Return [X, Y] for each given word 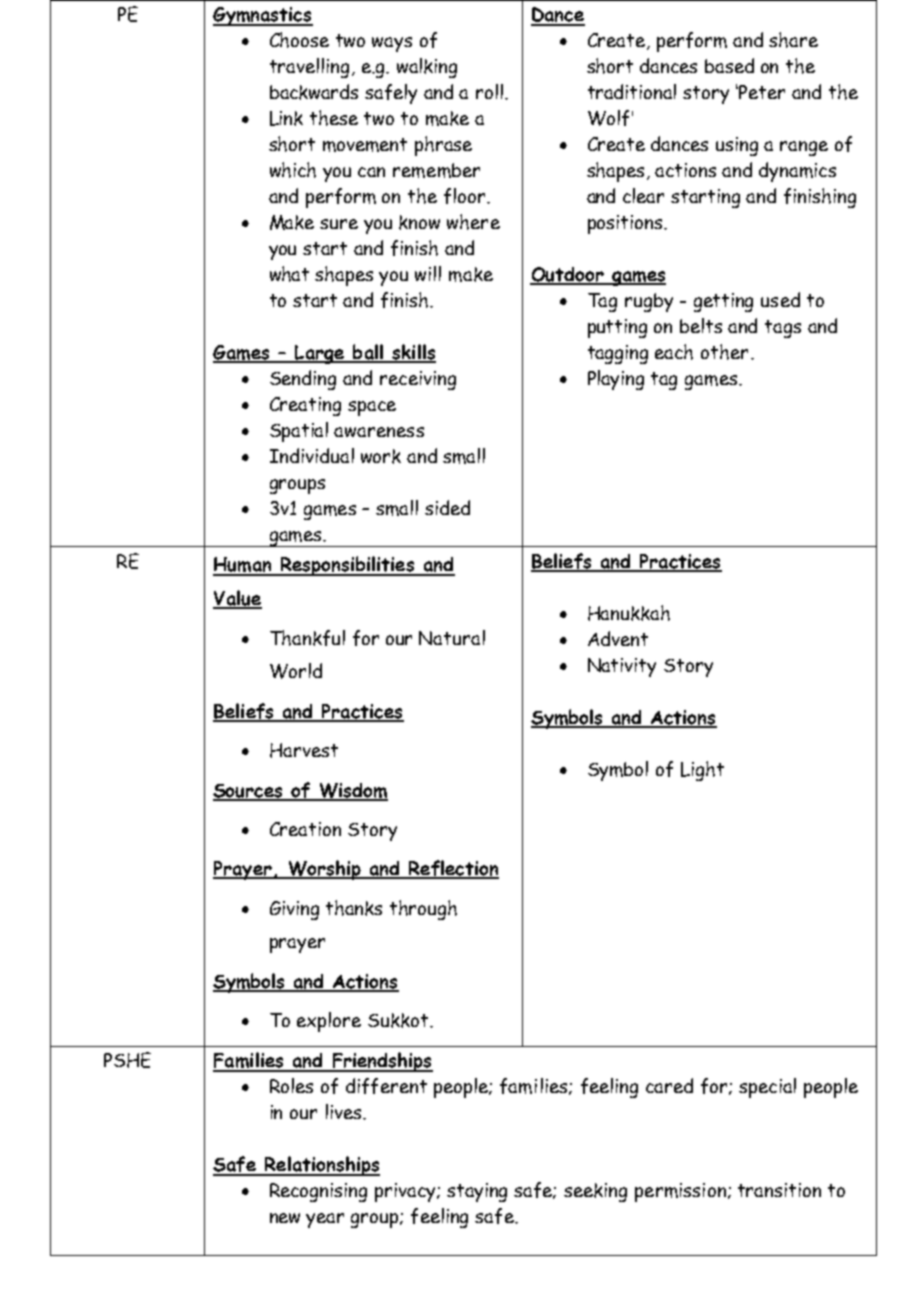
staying [477, 1192]
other [724, 352]
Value [237, 599]
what [289, 274]
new [285, 1218]
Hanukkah [629, 613]
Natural [452, 637]
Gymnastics [263, 16]
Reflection [453, 869]
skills [413, 353]
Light [702, 771]
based [729, 65]
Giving [294, 910]
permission [680, 1192]
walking [427, 68]
